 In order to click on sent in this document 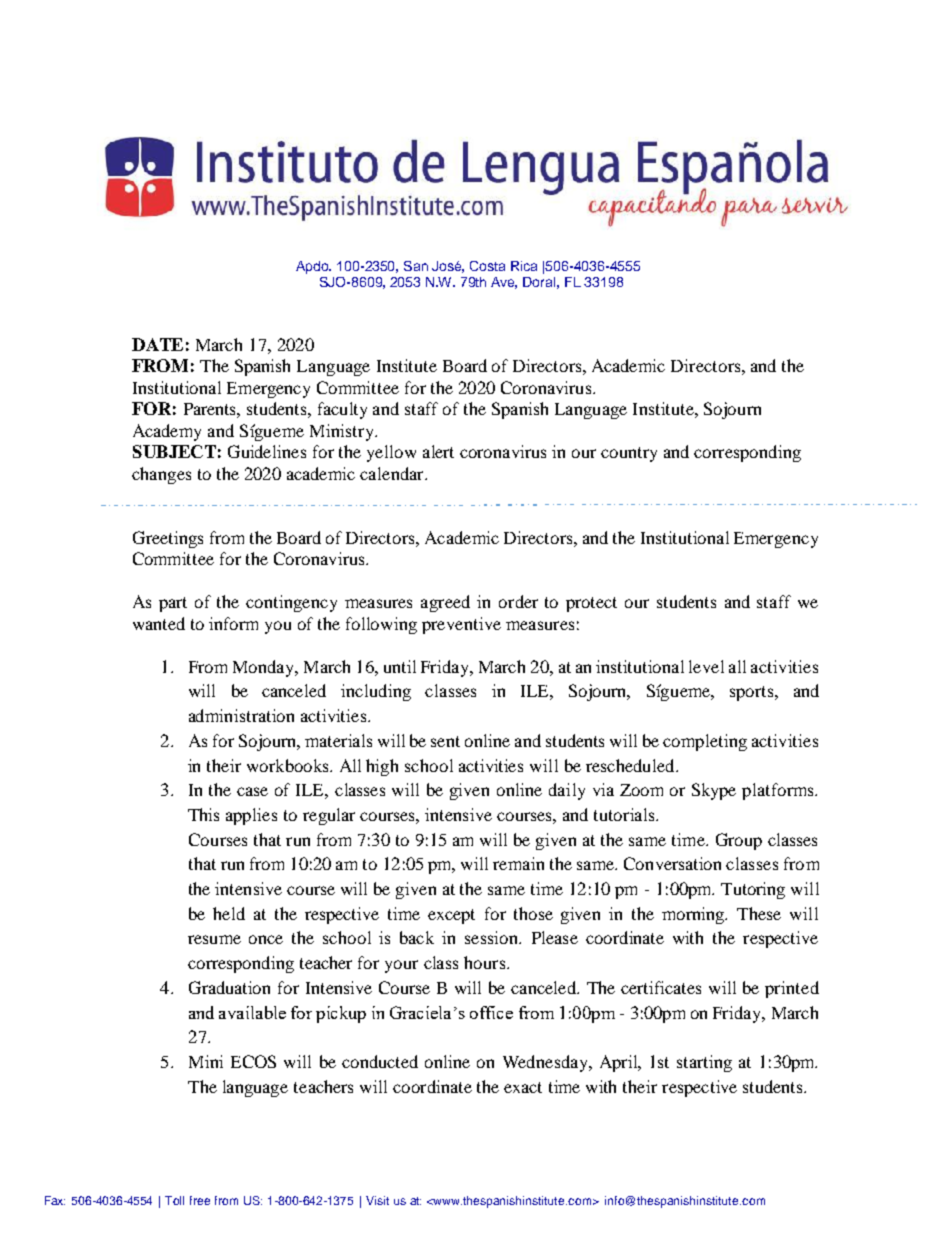, I will do `click(445, 741)`.
